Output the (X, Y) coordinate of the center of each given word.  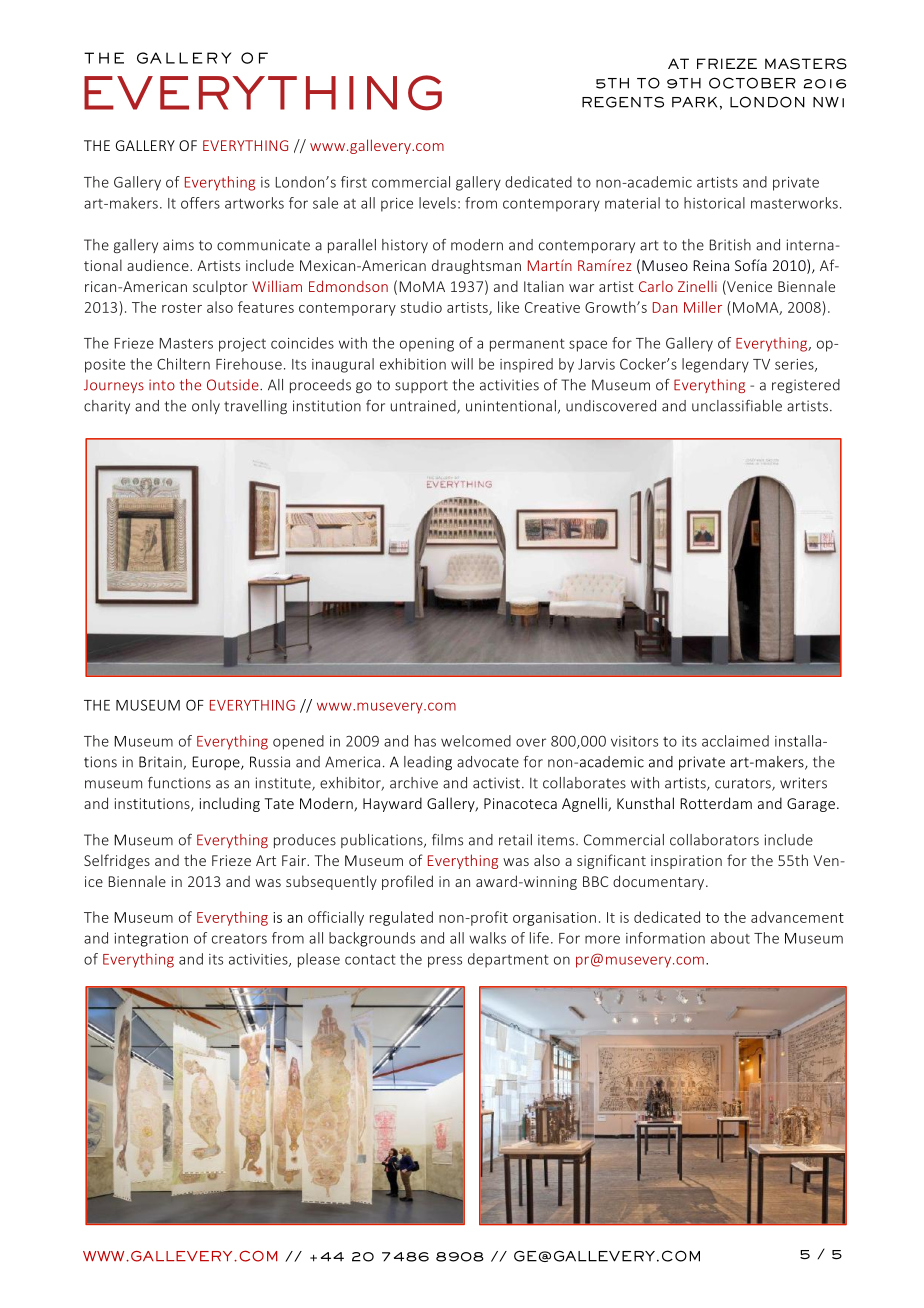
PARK (694, 102)
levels (437, 203)
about (730, 938)
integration (151, 940)
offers (200, 203)
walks (487, 938)
